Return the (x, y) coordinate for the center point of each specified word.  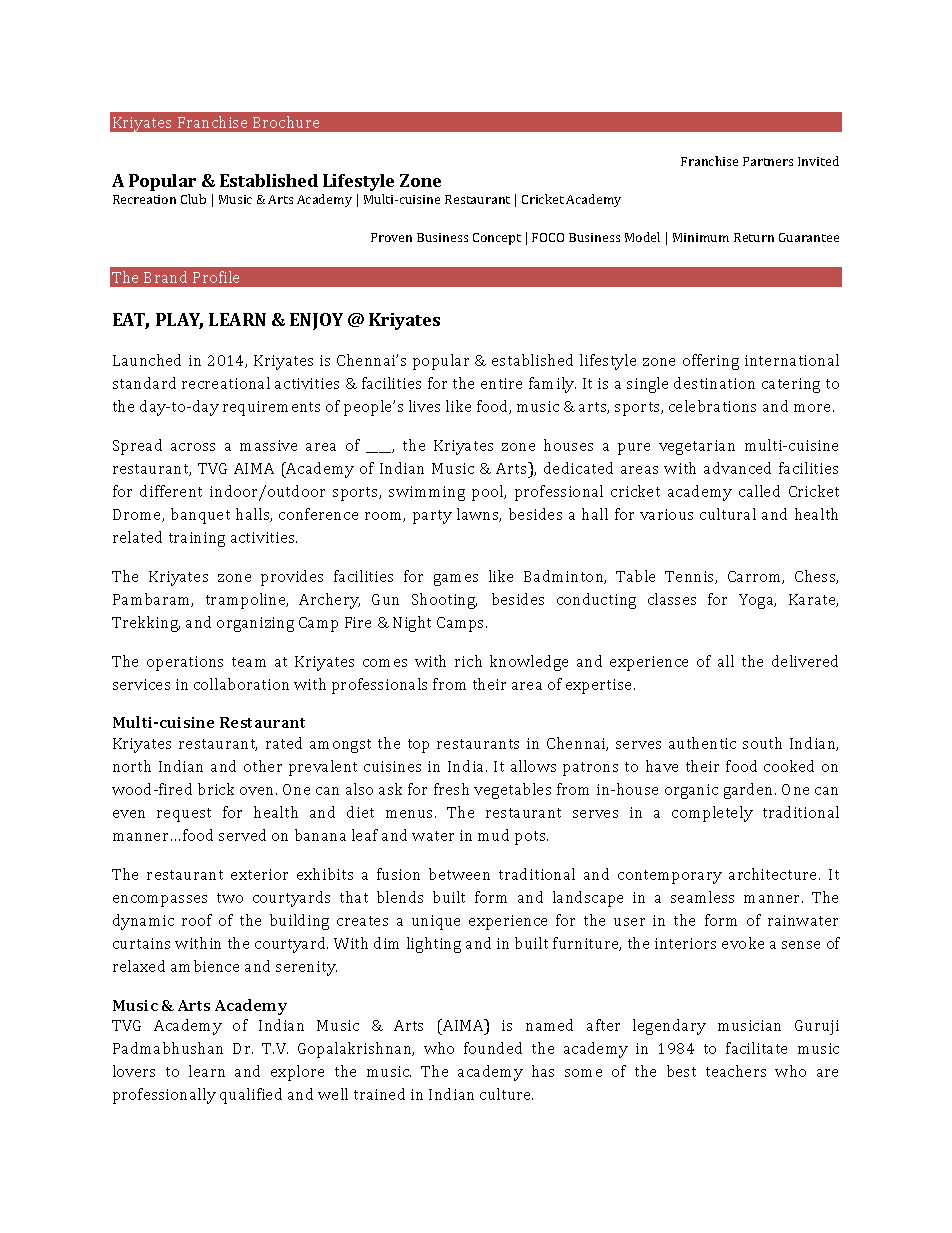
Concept (497, 239)
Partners (768, 161)
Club (193, 199)
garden (750, 791)
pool (489, 493)
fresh (451, 789)
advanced (737, 468)
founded (493, 1048)
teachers (736, 1071)
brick (216, 789)
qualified (251, 1096)
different (171, 491)
